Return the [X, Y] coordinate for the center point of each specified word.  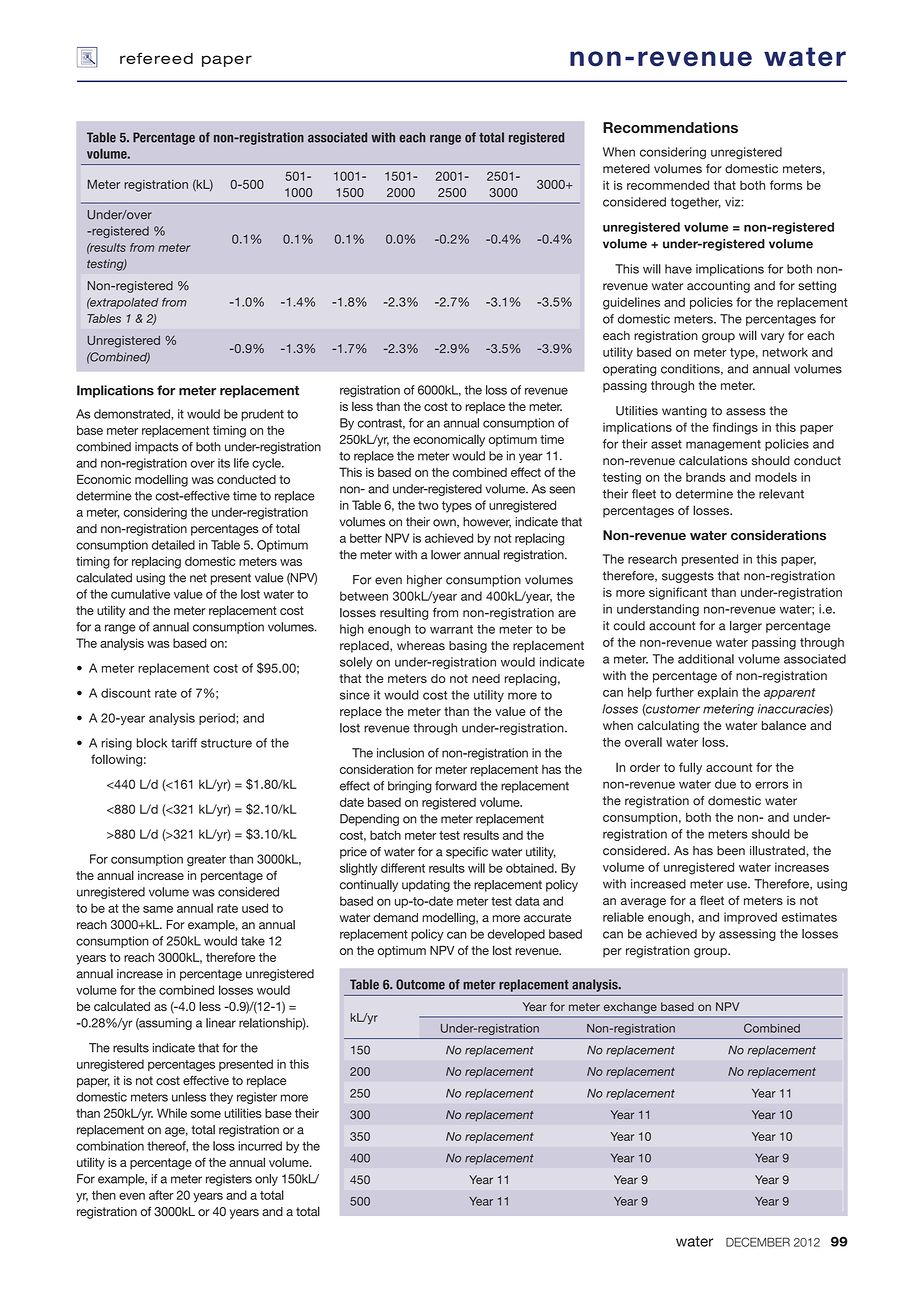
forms [786, 185]
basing [468, 647]
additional [706, 659]
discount [126, 693]
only [266, 1180]
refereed [156, 58]
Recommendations [670, 127]
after [161, 1195]
